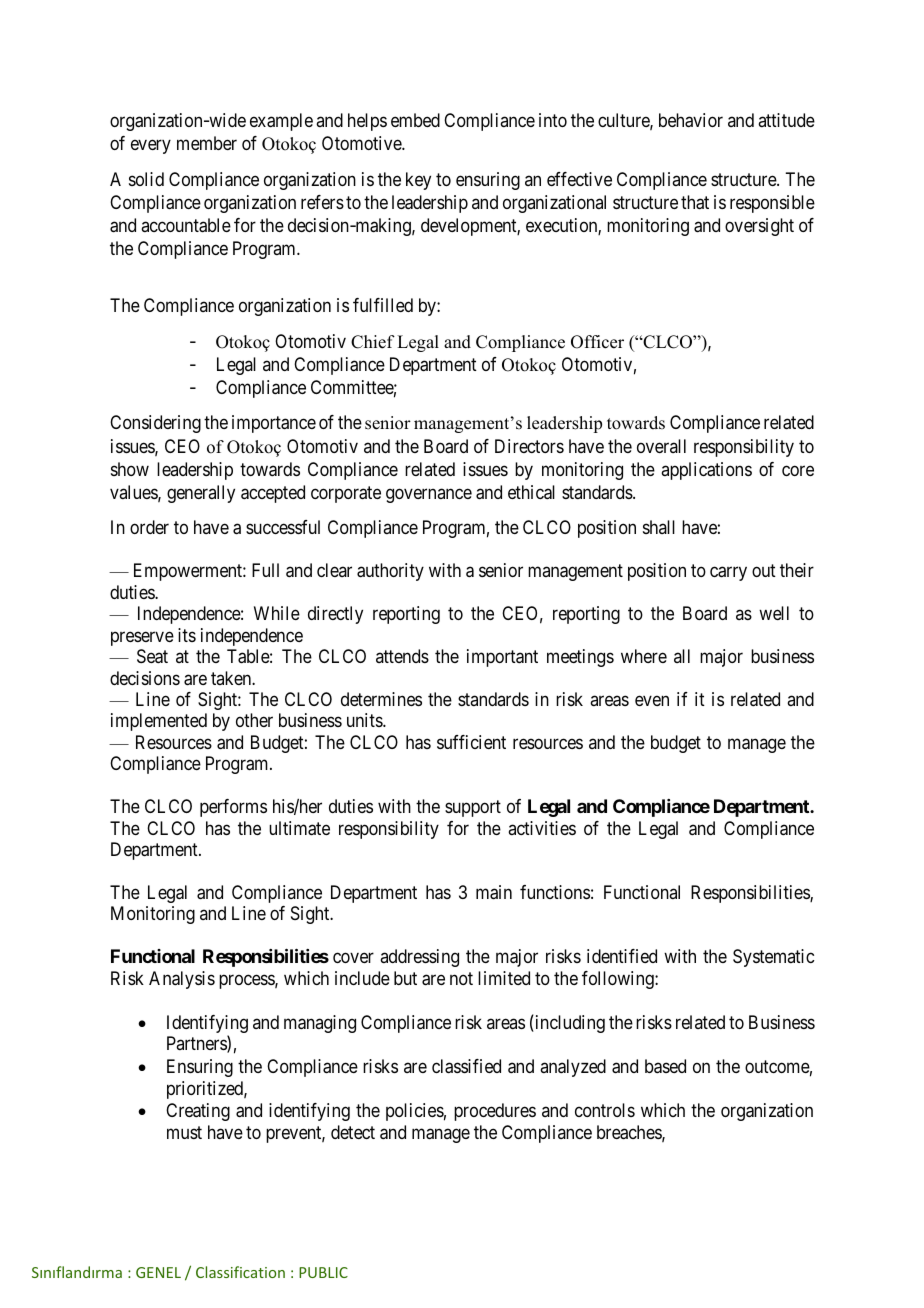 Image resolution: width=924 pixels, height=1308 pixels. What do you see at coordinates (706, 471) in the screenshot?
I see `applications` at bounding box center [706, 471].
